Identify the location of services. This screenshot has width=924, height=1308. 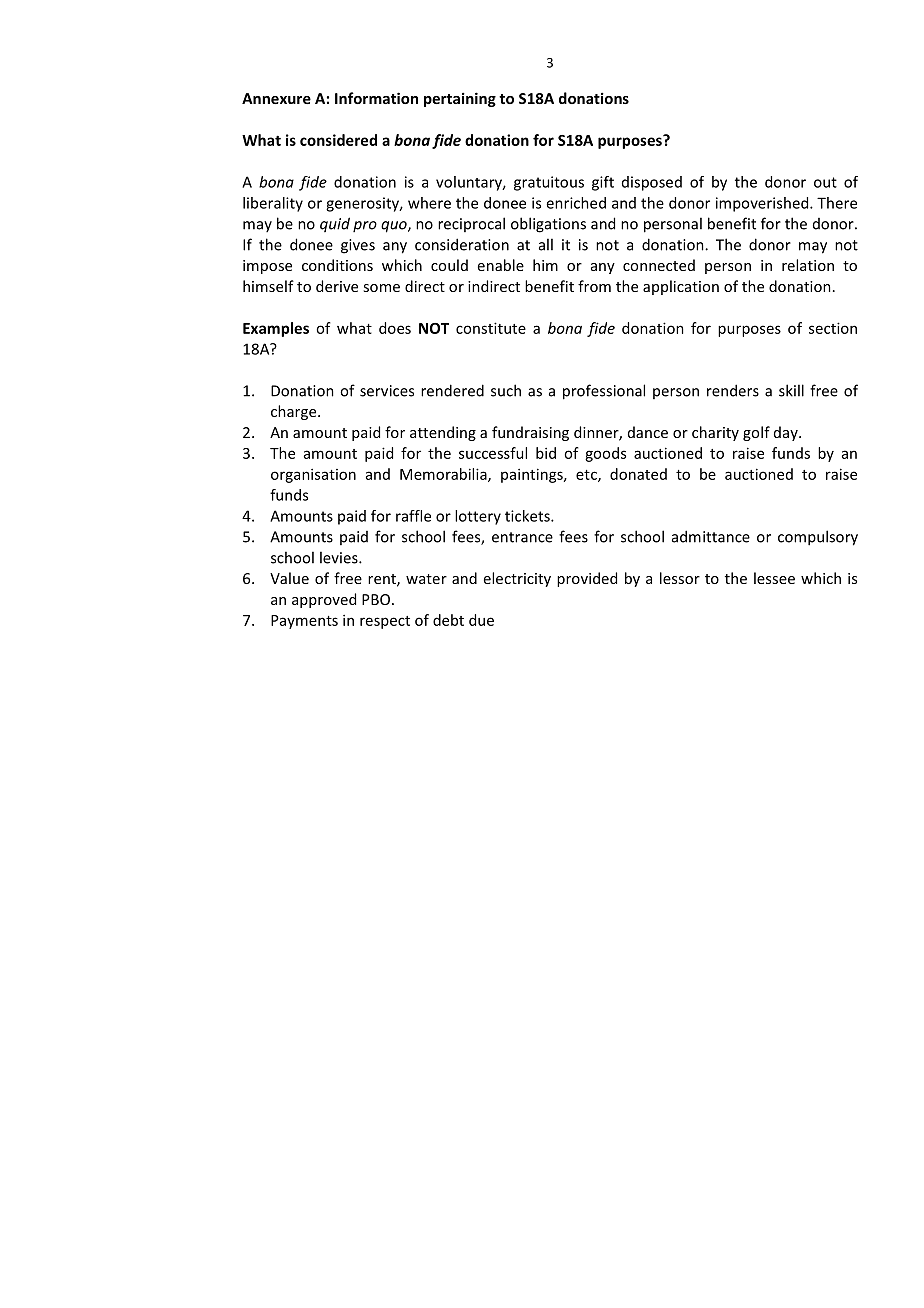
(387, 391).
